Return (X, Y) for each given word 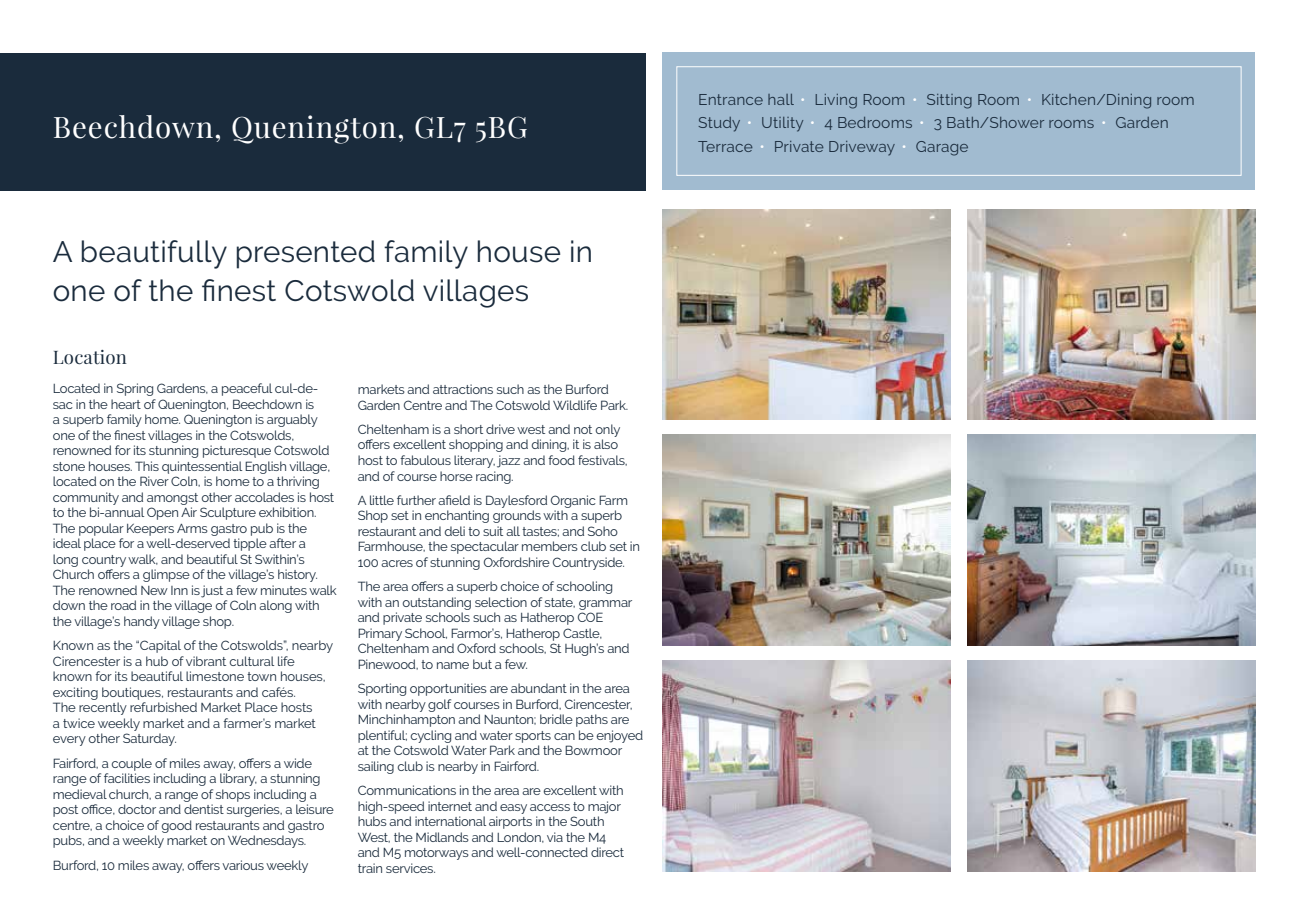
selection (501, 602)
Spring (135, 389)
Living (836, 101)
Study (719, 124)
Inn (179, 590)
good (176, 826)
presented (305, 254)
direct (607, 852)
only (607, 430)
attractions (463, 389)
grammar (605, 605)
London (520, 837)
